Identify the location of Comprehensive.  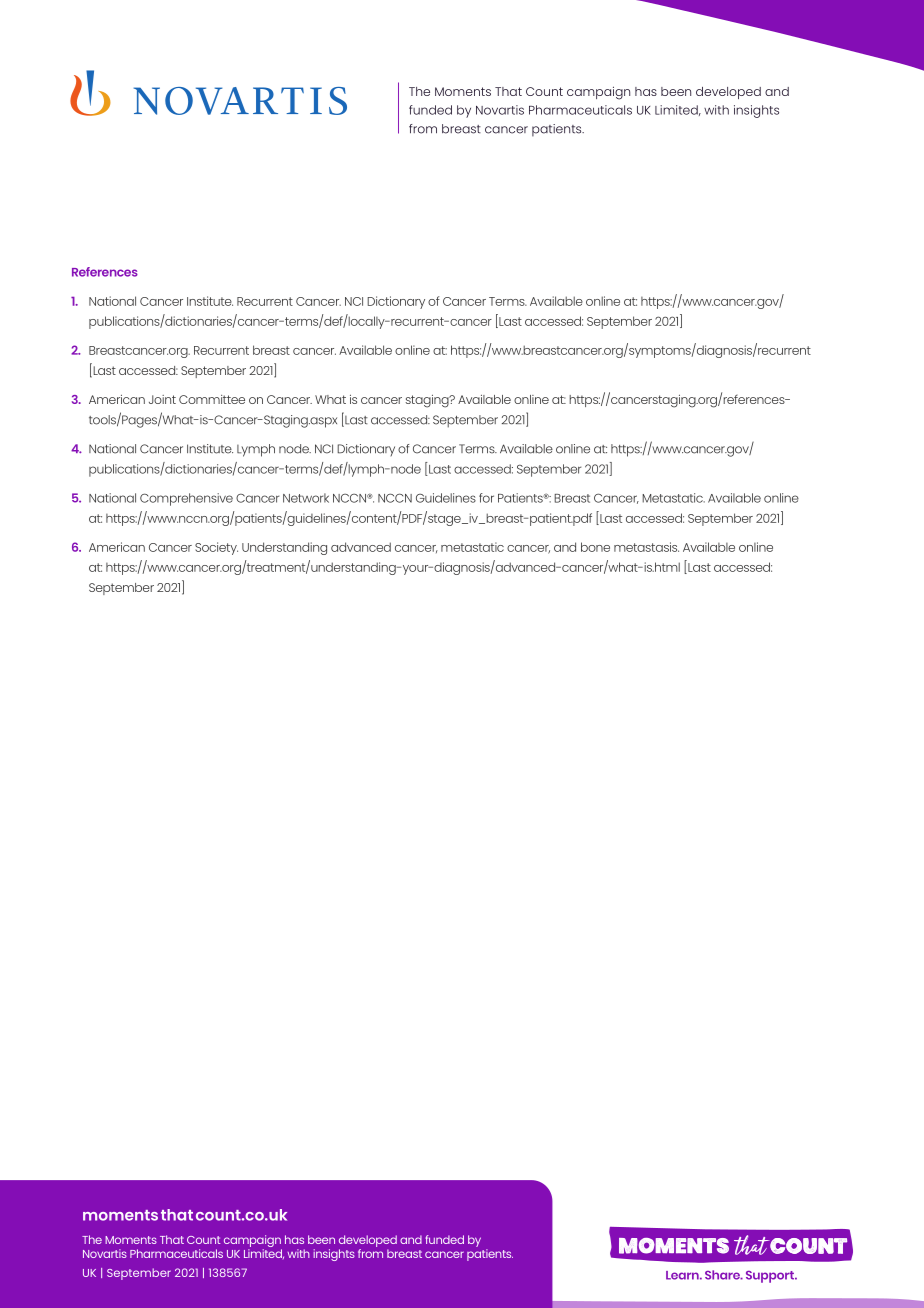
(186, 499).
